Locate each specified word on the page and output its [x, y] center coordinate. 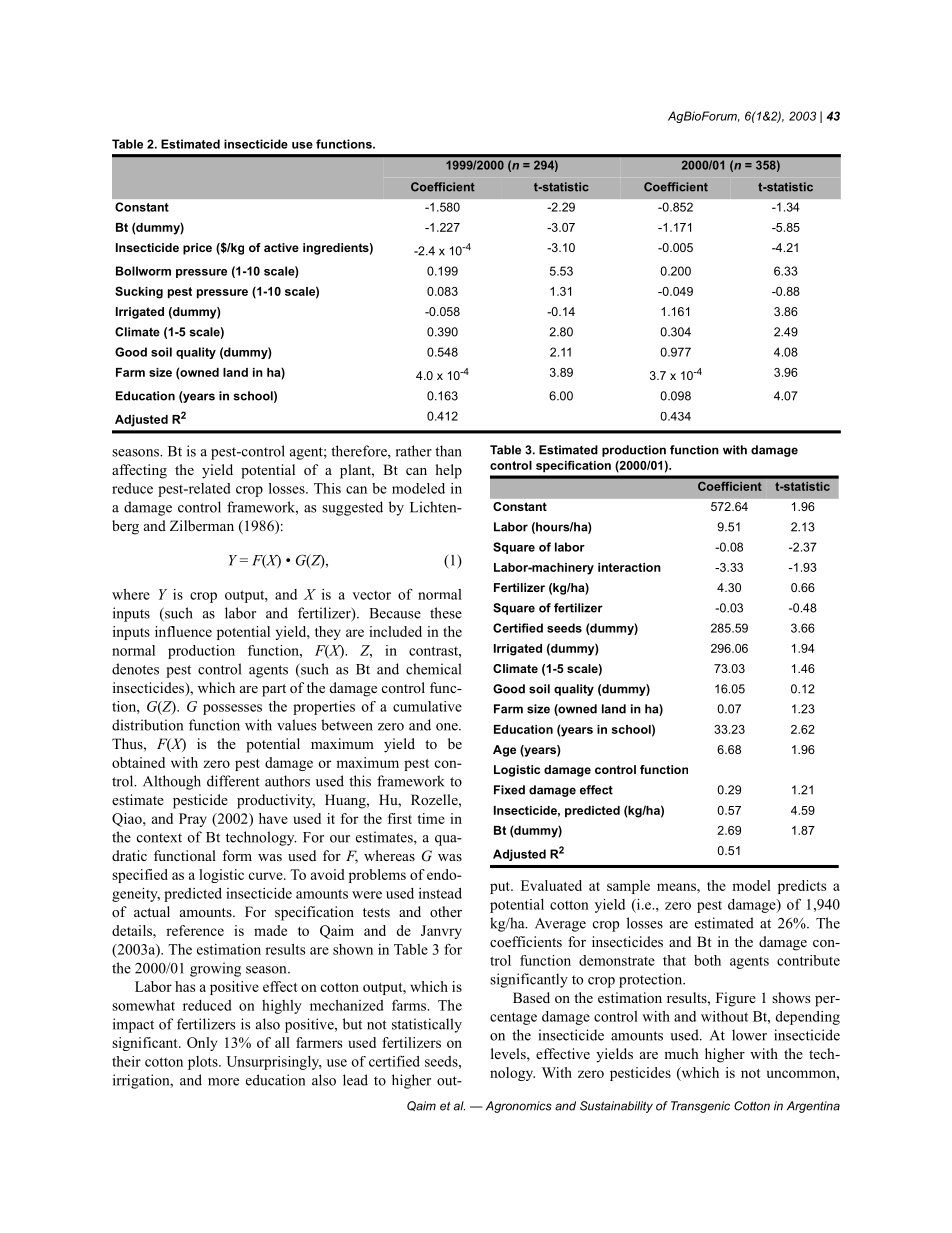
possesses [232, 709]
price [197, 249]
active [281, 247]
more [223, 1082]
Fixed [509, 790]
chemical [433, 669]
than [448, 451]
